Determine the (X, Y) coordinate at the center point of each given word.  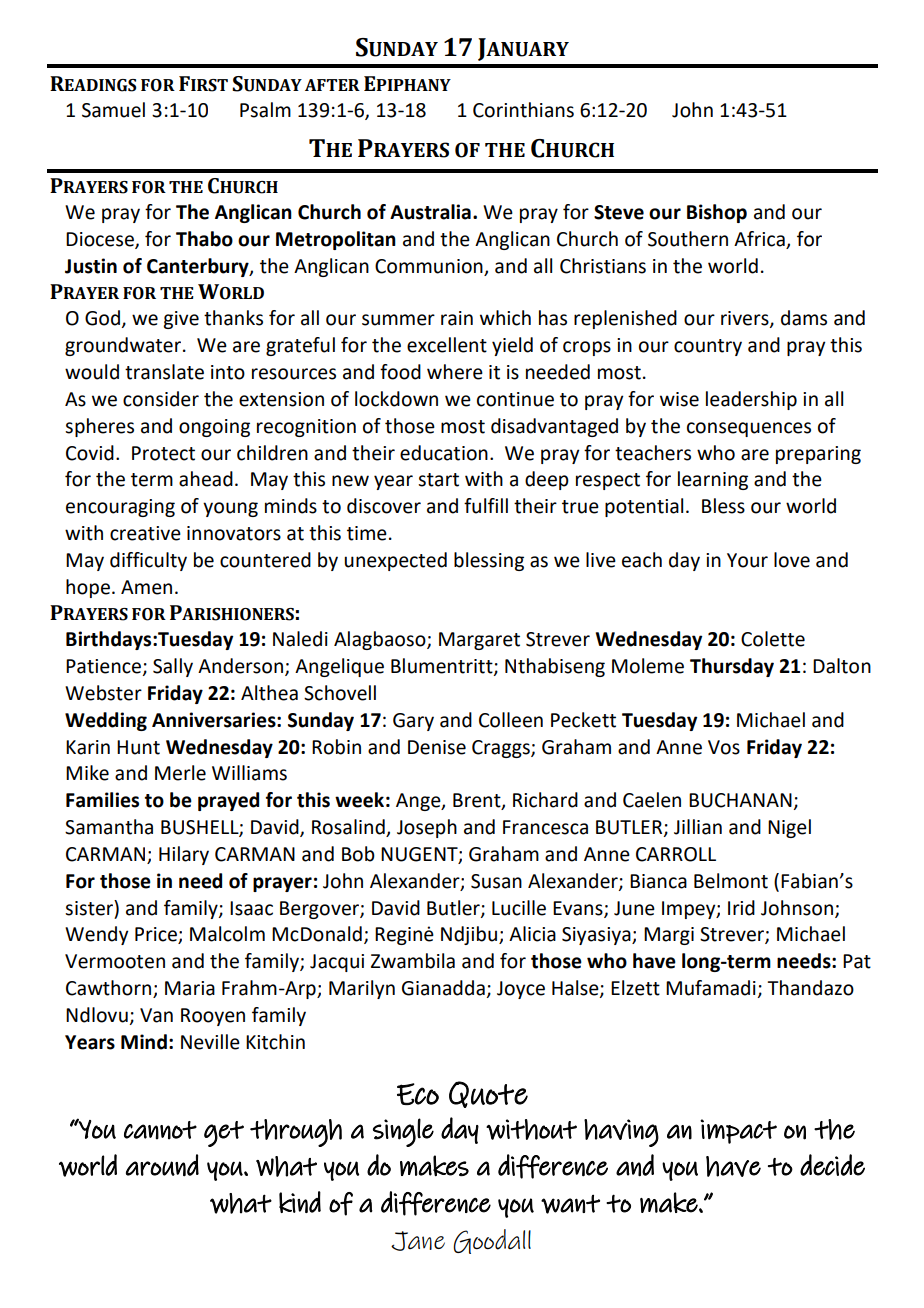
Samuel (113, 110)
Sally (173, 667)
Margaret (479, 641)
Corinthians (523, 110)
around (162, 1165)
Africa (760, 240)
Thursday (732, 667)
